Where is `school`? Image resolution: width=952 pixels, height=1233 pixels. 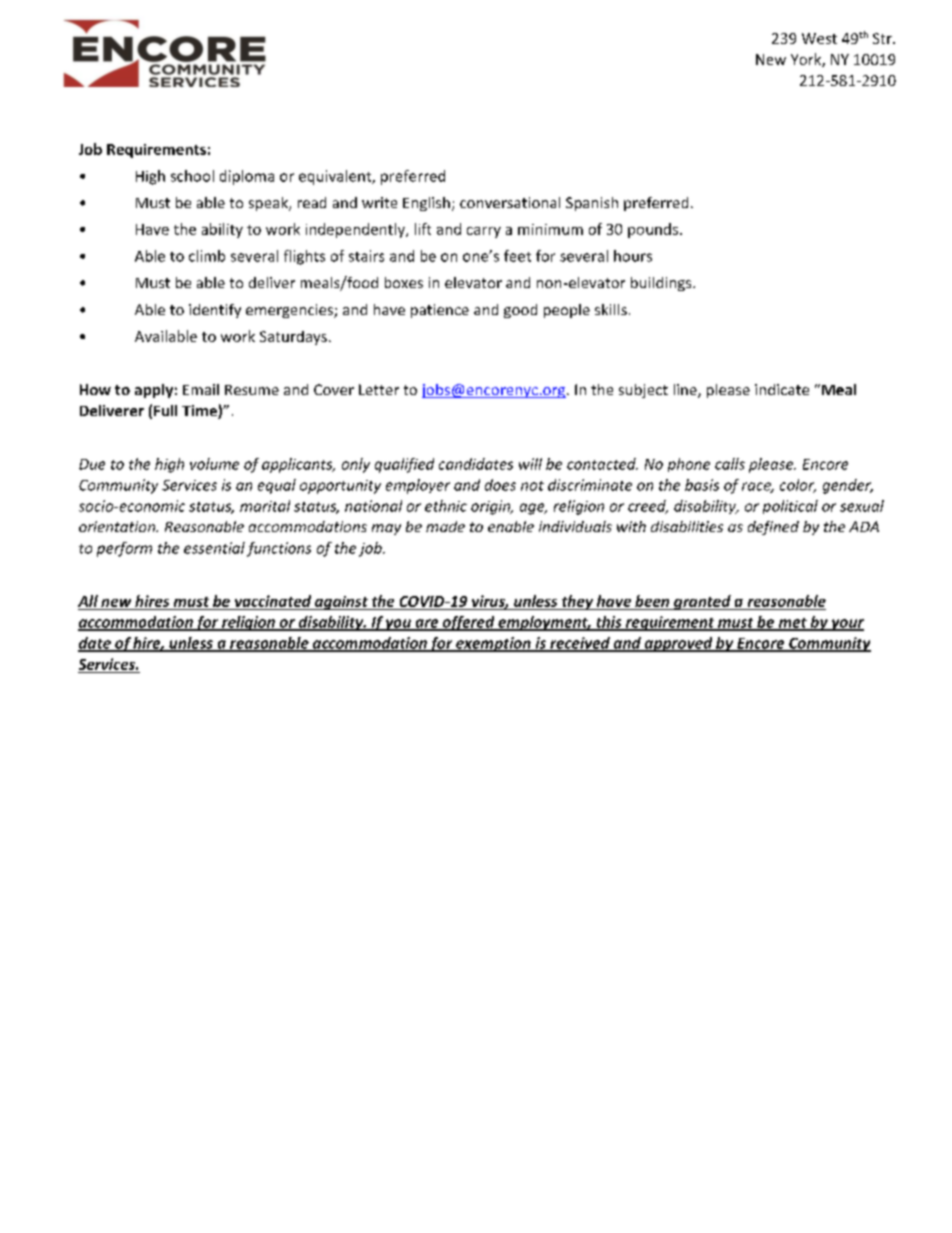 school is located at coordinates (192, 176).
